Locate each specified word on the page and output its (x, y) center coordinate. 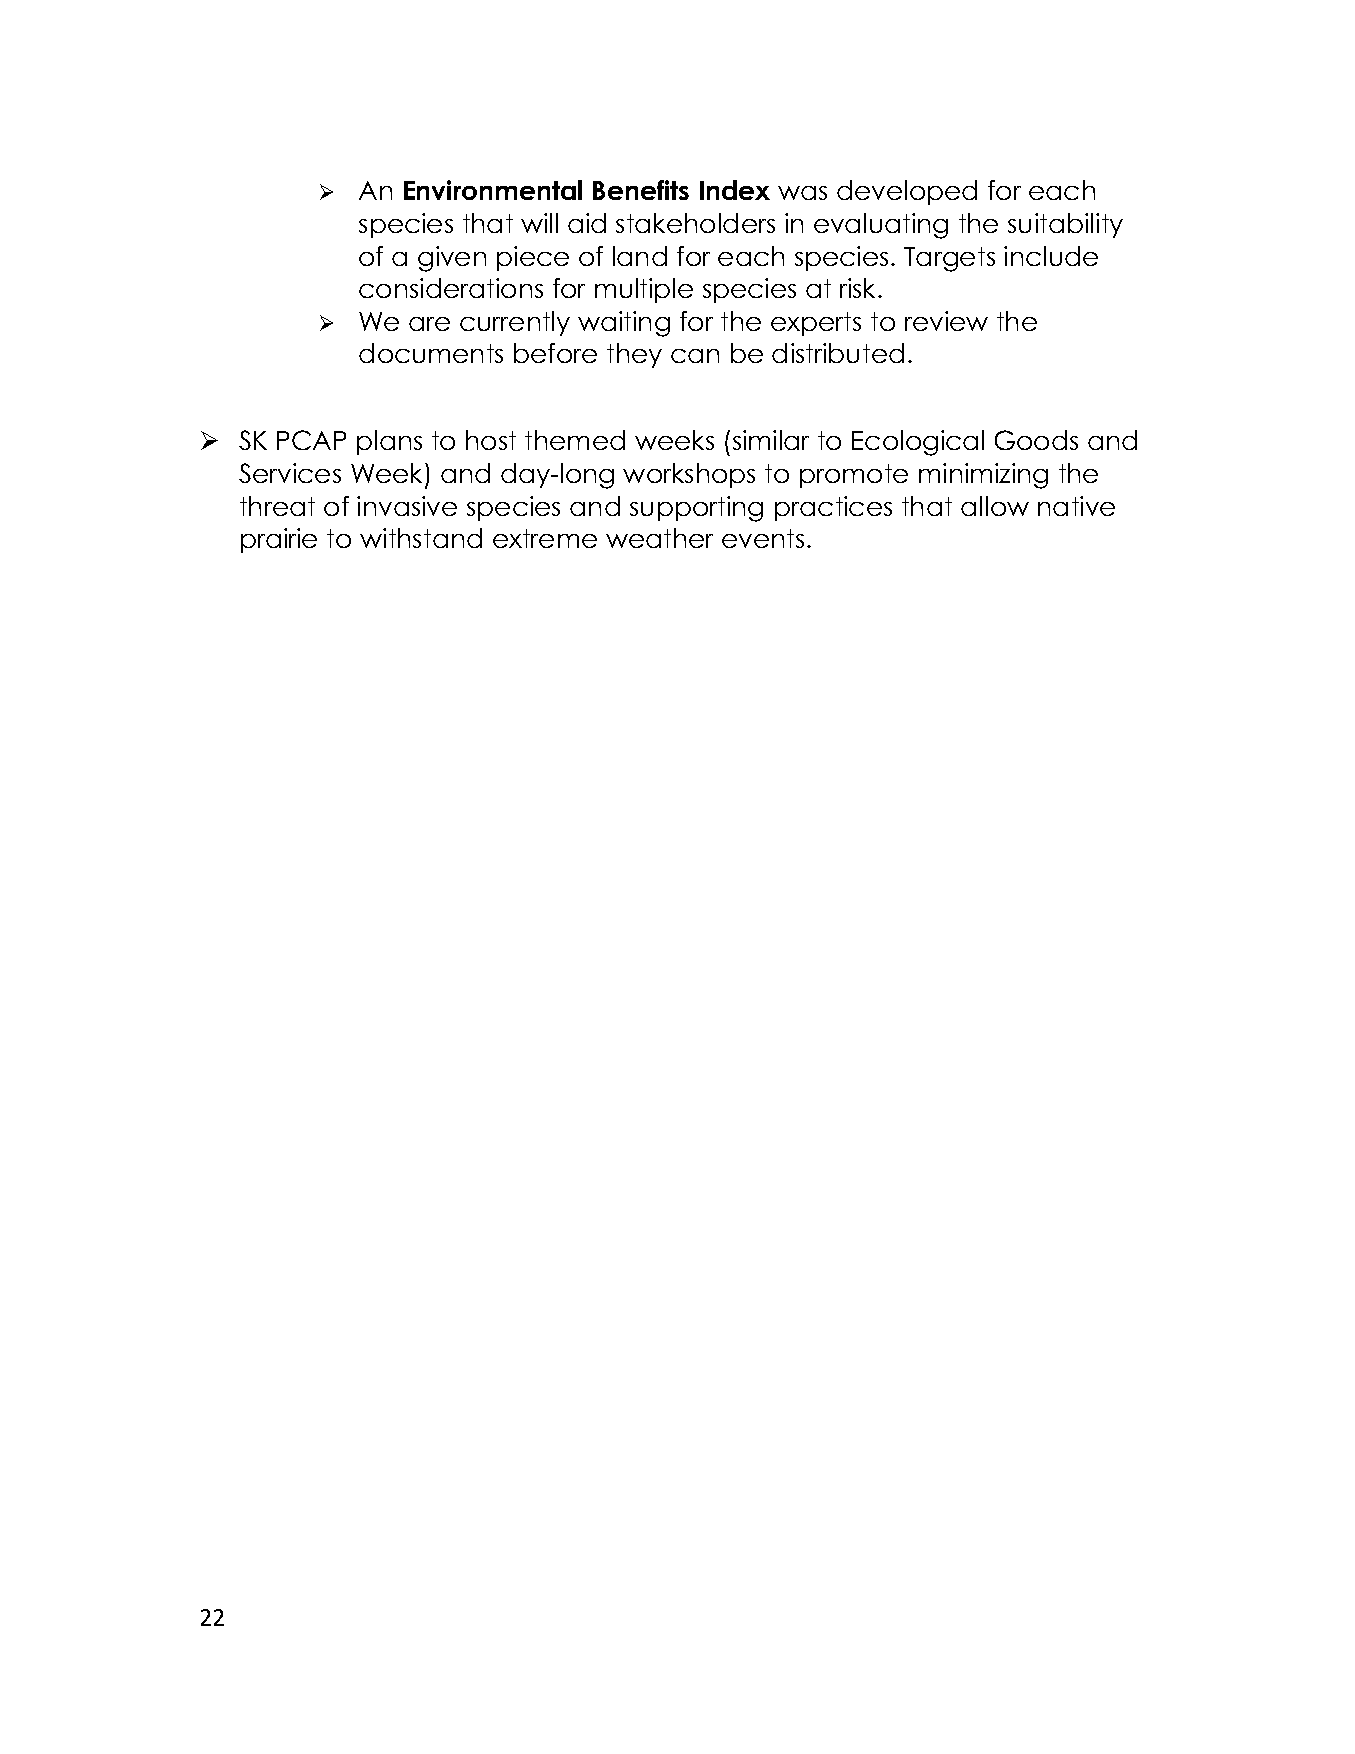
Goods (1036, 440)
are (429, 324)
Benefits (641, 190)
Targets (949, 259)
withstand (421, 538)
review (946, 321)
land (640, 256)
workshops (689, 475)
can (695, 356)
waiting (624, 324)
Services (290, 473)
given (452, 259)
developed (907, 192)
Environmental (493, 190)
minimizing (983, 476)
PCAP (311, 440)
